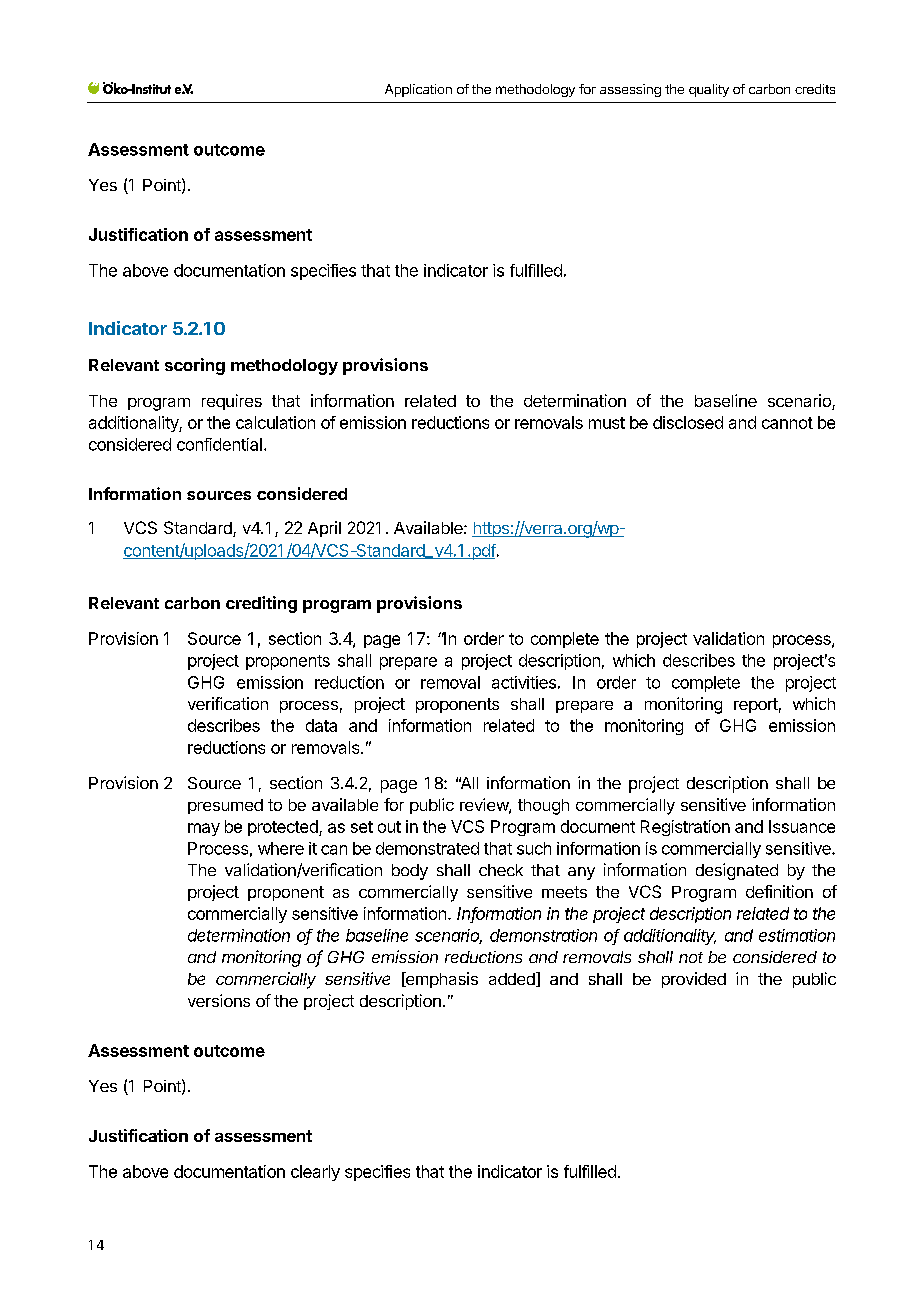 The image size is (924, 1308). I want to click on Application, so click(418, 90).
